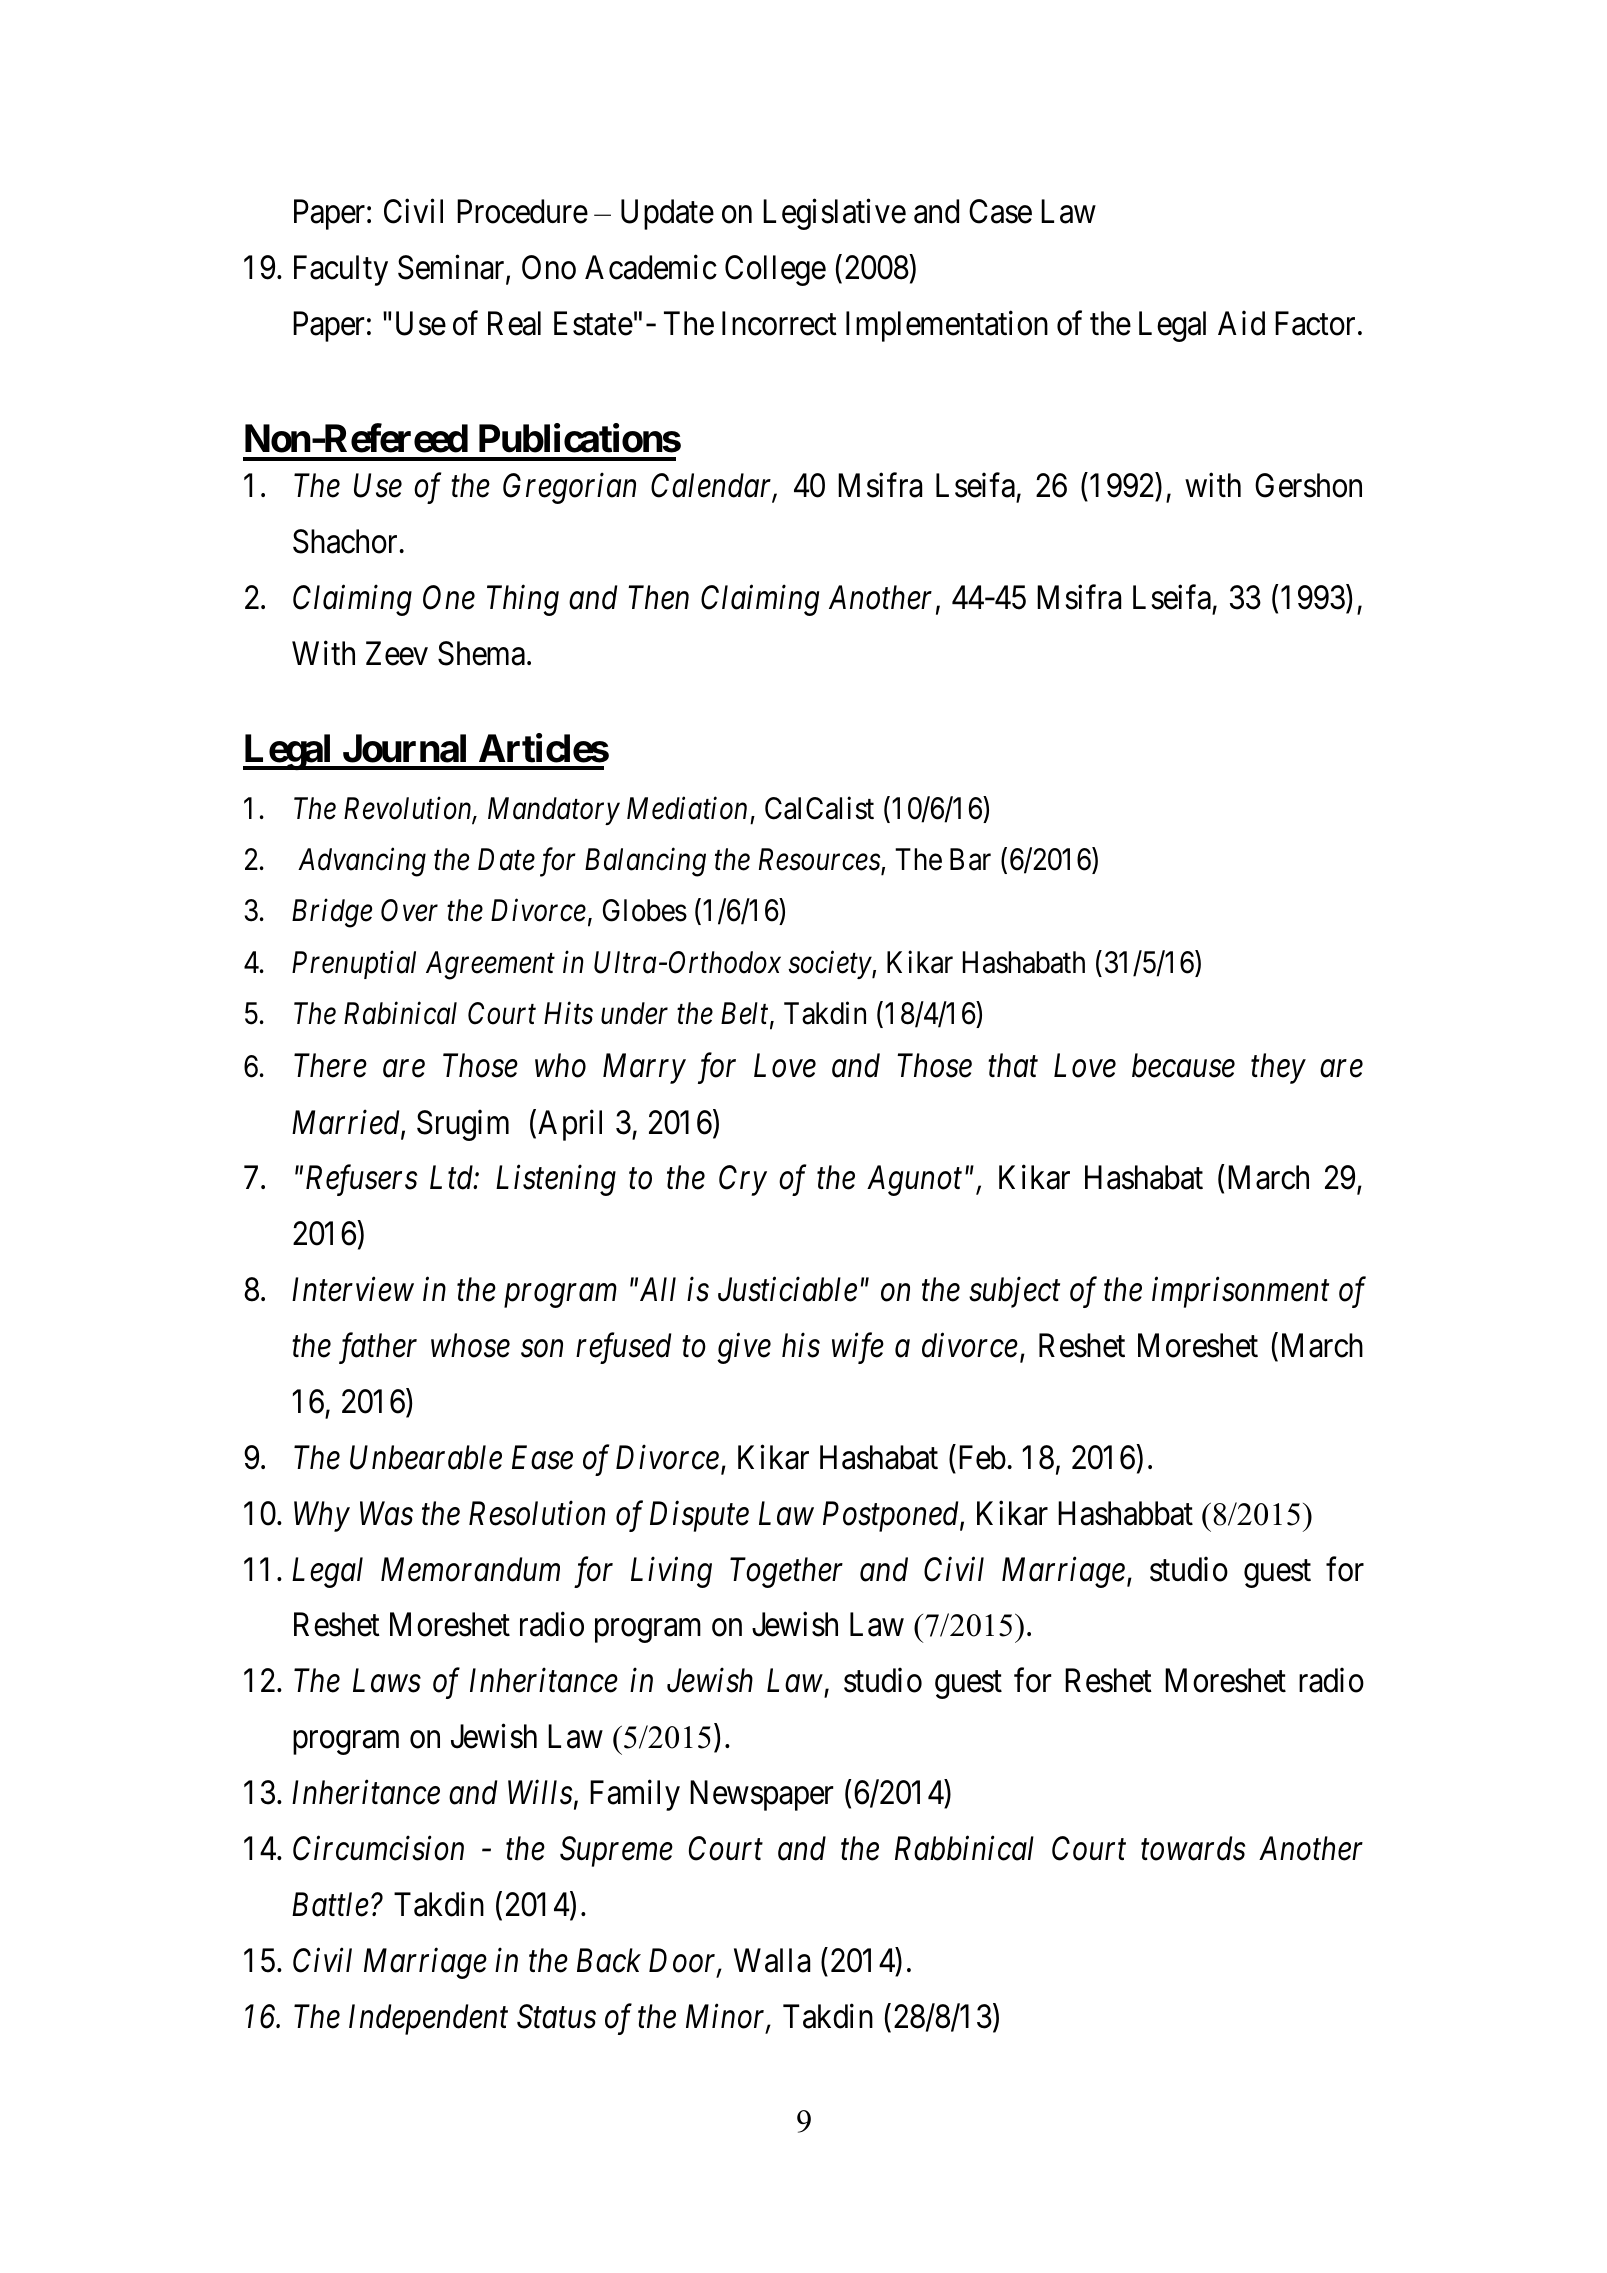  What do you see at coordinates (452, 269) in the document?
I see `Seminar` at bounding box center [452, 269].
